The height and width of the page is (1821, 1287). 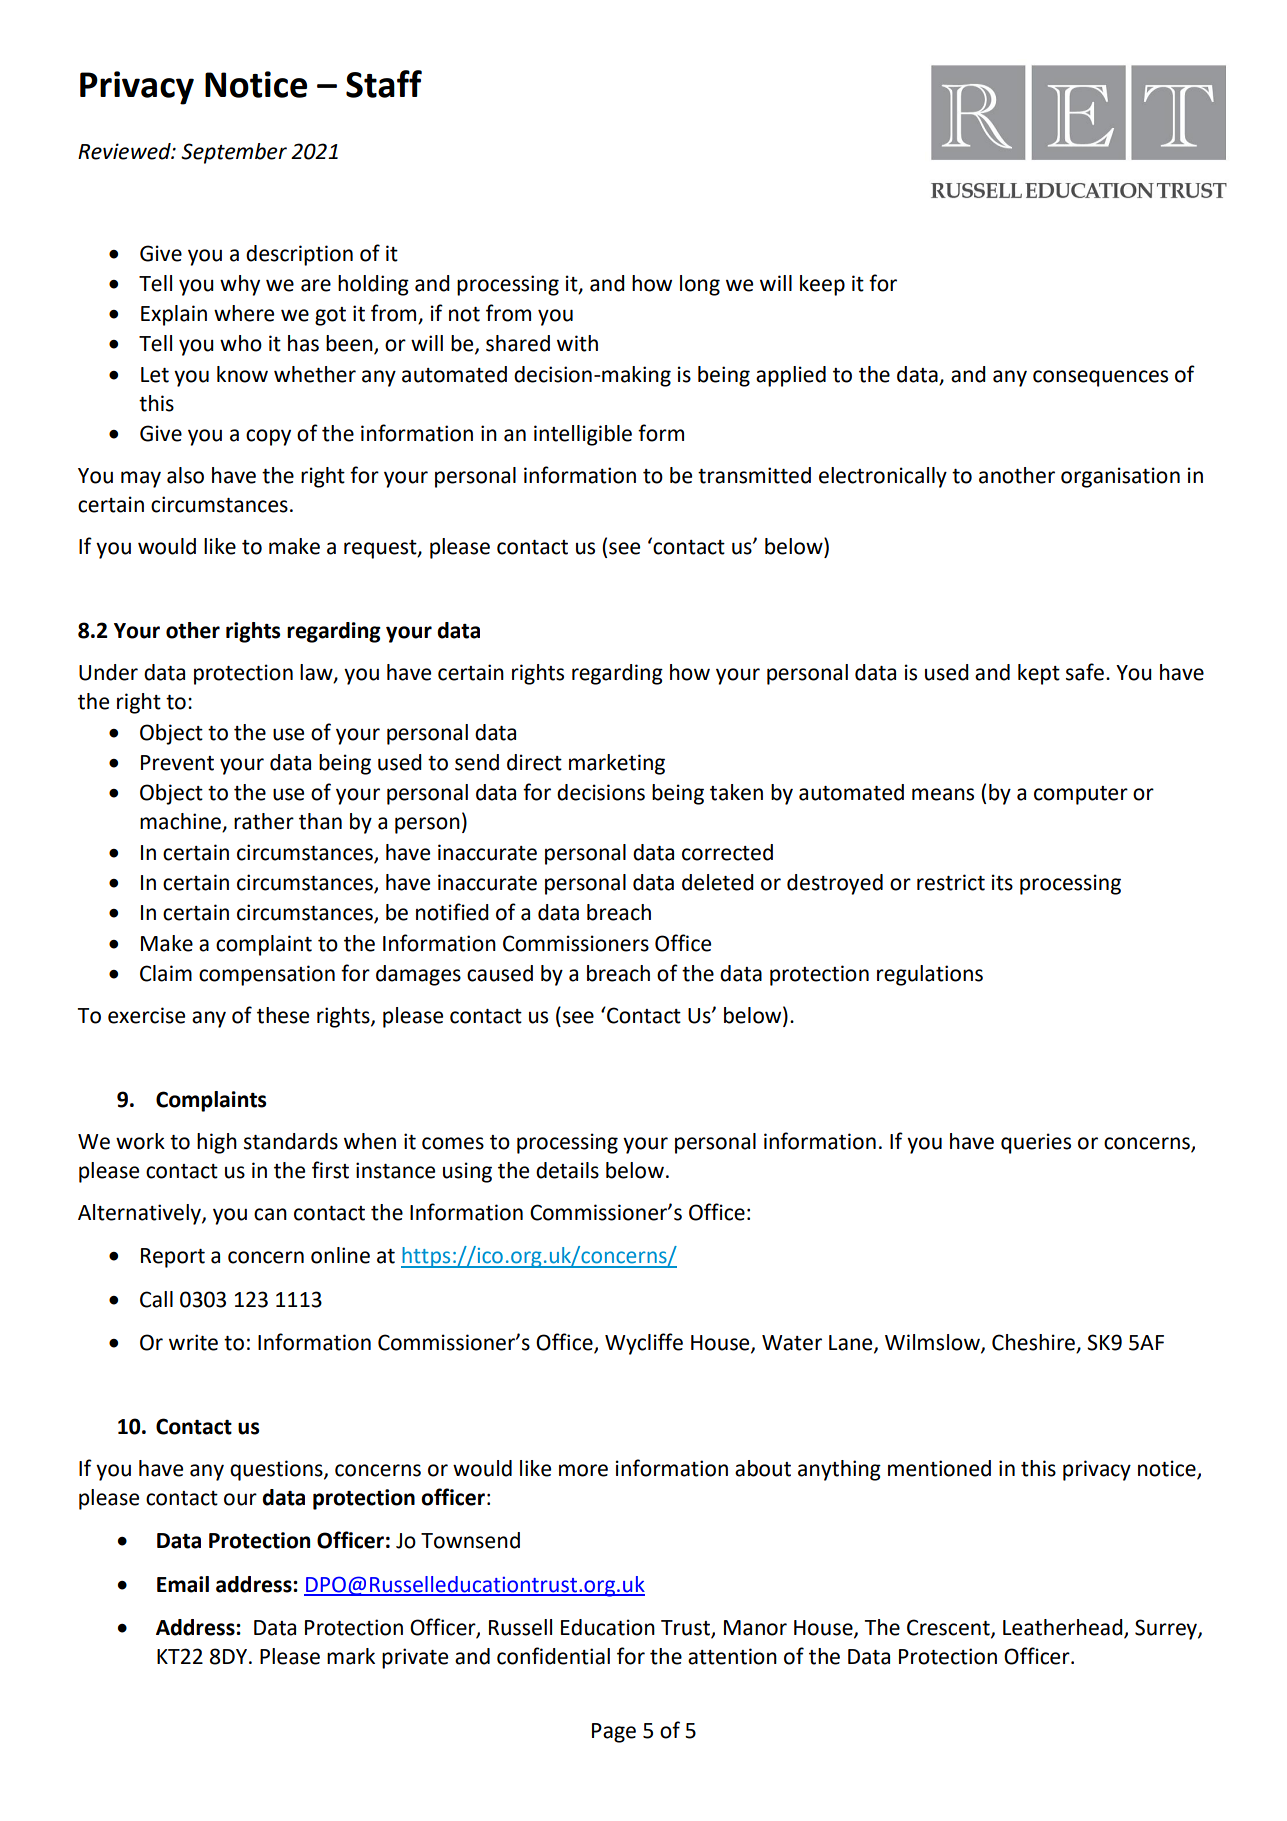 What do you see at coordinates (183, 1584) in the page?
I see `Email` at bounding box center [183, 1584].
